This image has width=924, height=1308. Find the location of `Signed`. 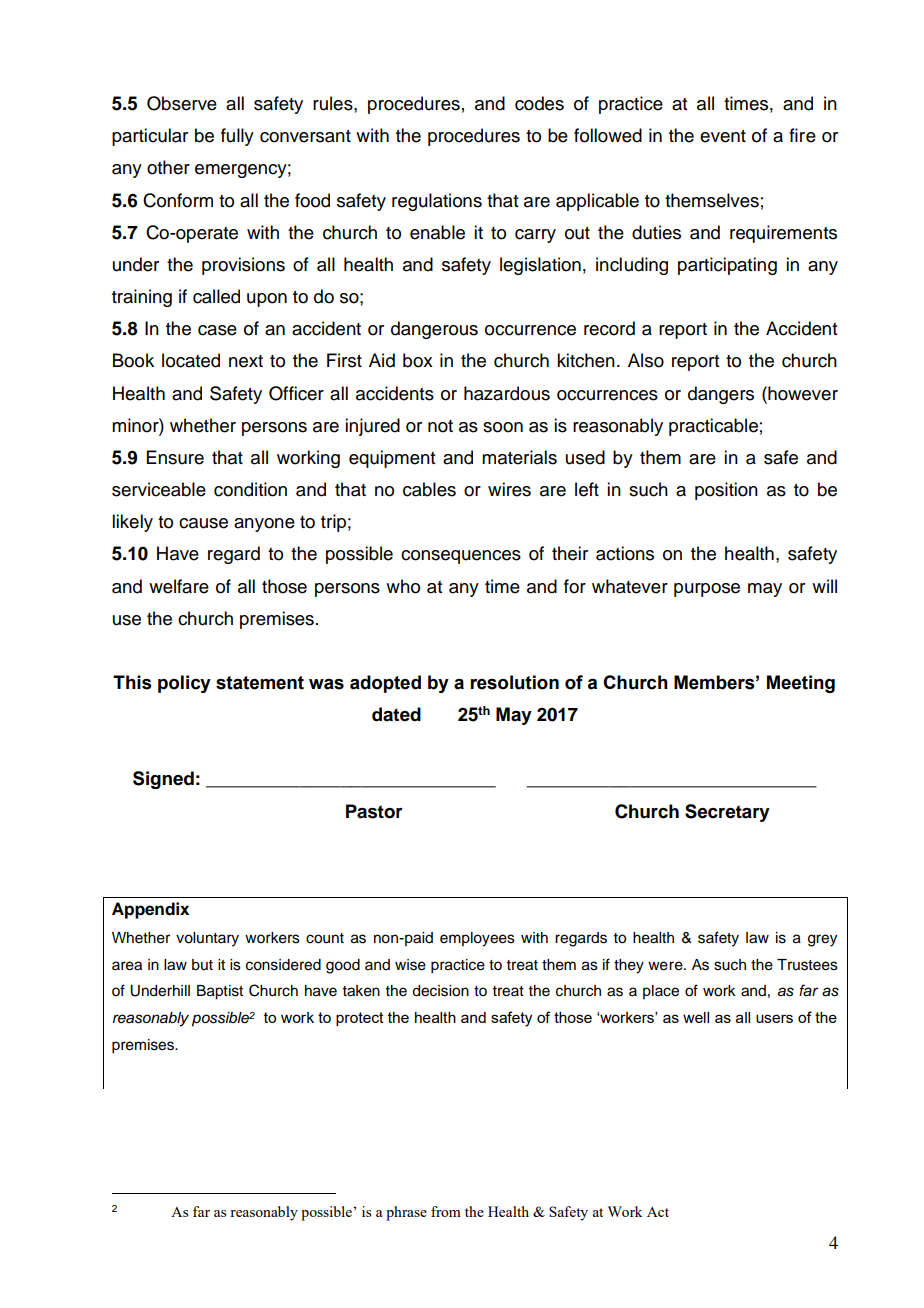

Signed is located at coordinates (163, 780).
